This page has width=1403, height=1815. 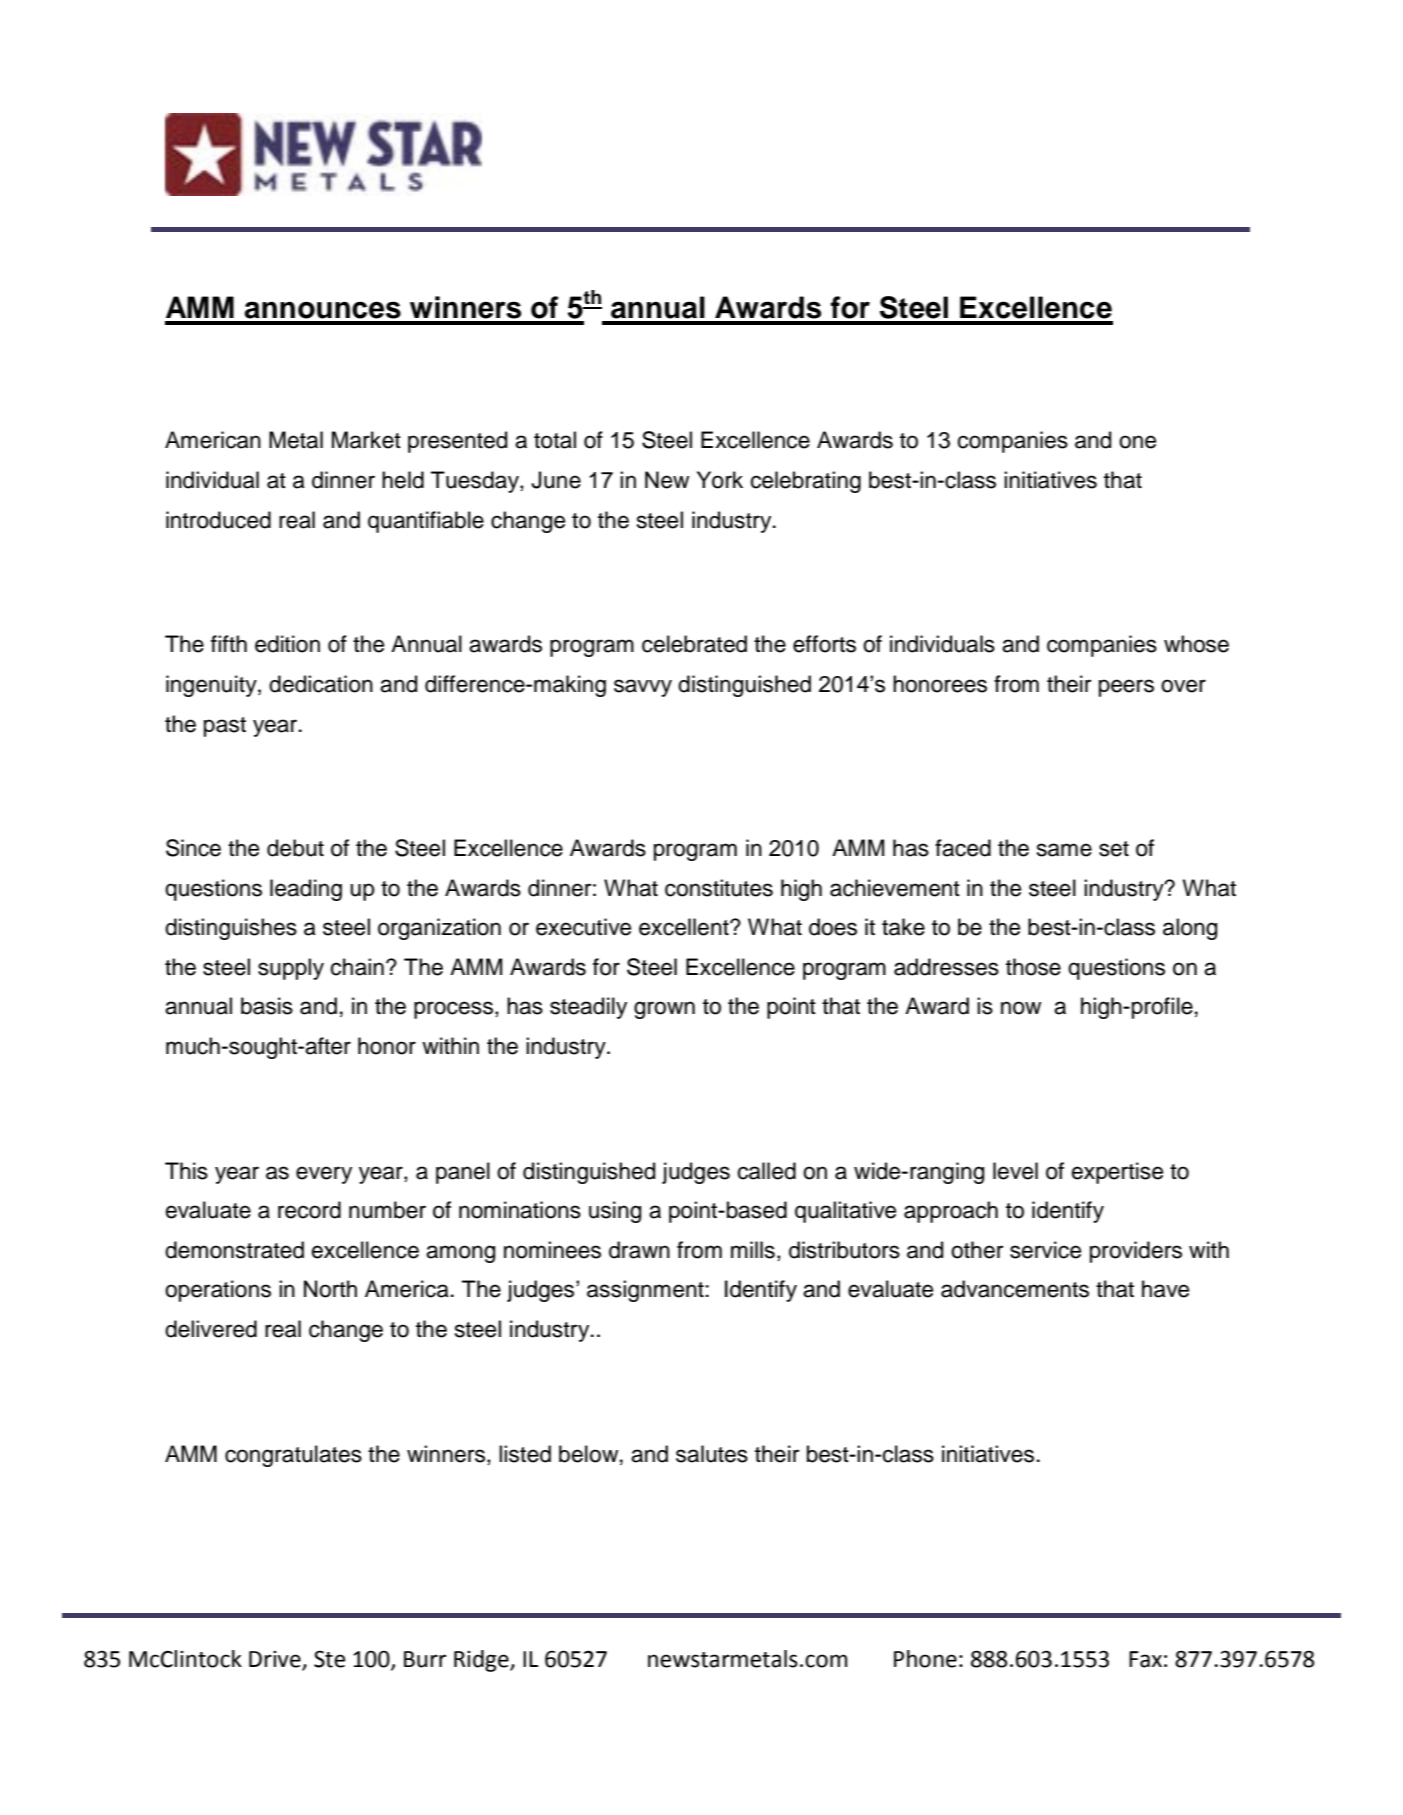 What do you see at coordinates (720, 480) in the page?
I see `York` at bounding box center [720, 480].
